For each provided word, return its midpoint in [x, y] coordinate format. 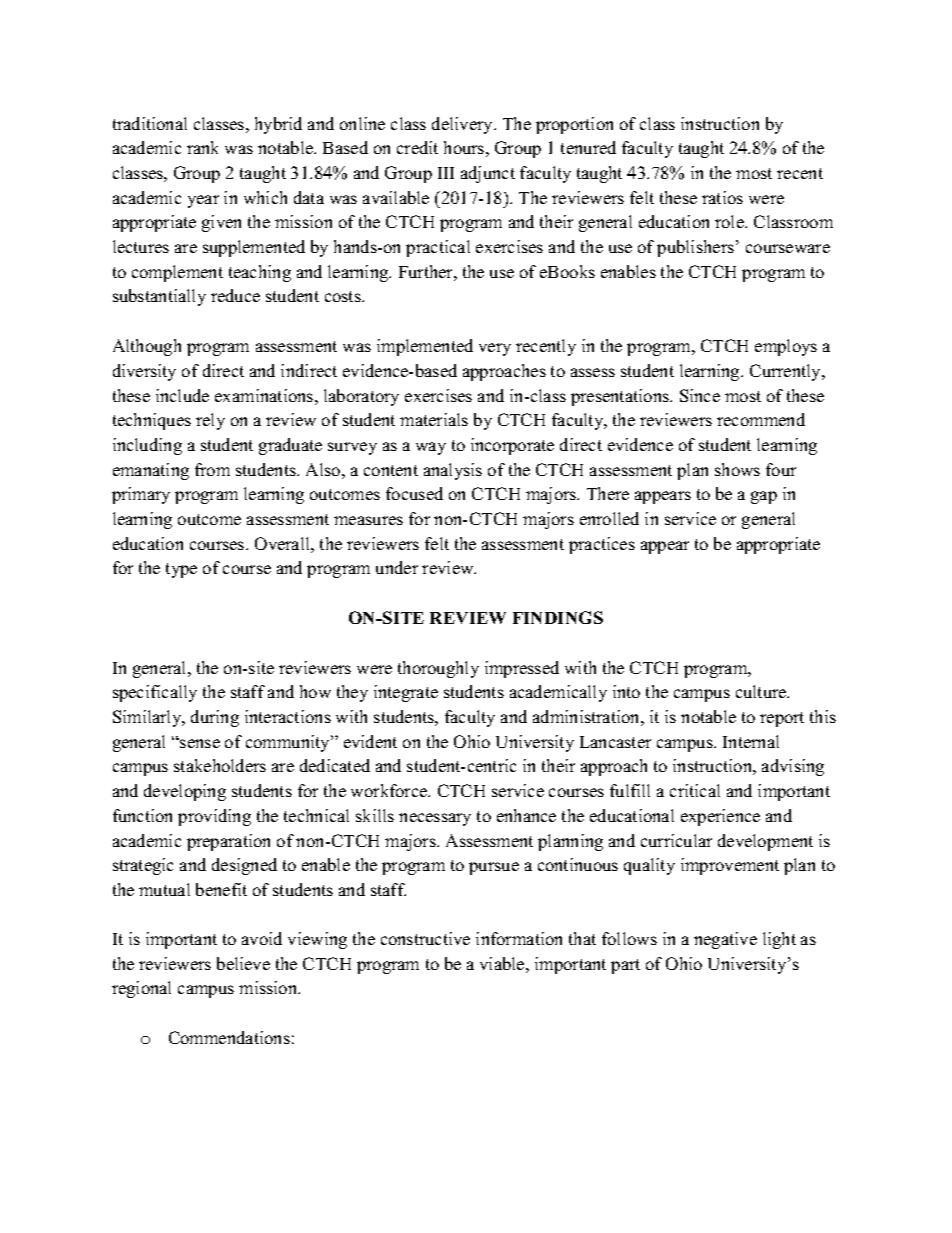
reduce [235, 295]
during [215, 718]
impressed [522, 669]
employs [786, 347]
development [765, 842]
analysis [453, 471]
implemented [425, 347]
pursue [494, 868]
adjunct [488, 174]
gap [764, 497]
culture [762, 691]
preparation [228, 842]
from [212, 469]
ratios [722, 197]
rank [202, 147]
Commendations [229, 1037]
